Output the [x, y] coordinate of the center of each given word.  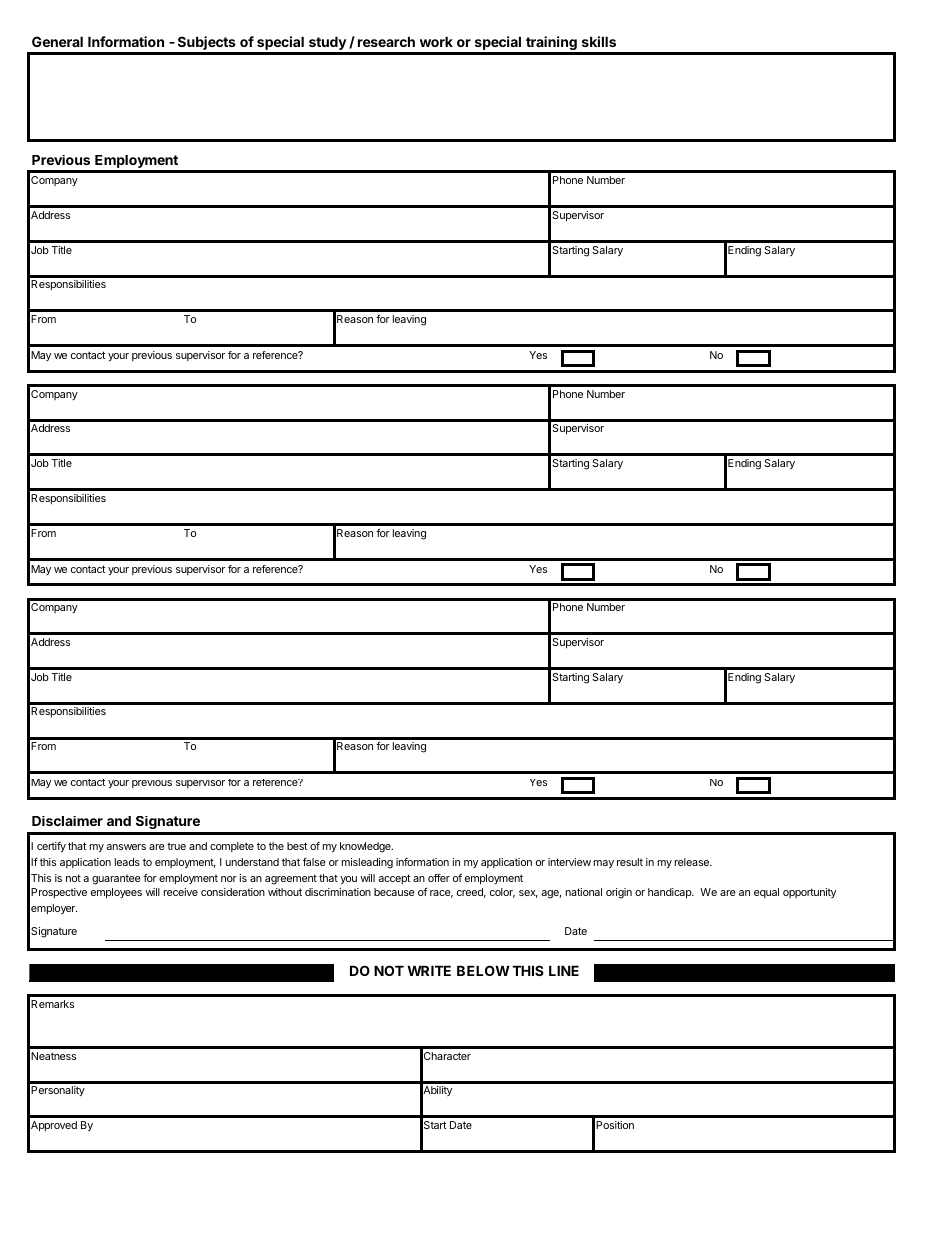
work [436, 41]
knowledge [366, 847]
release [693, 862]
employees [116, 893]
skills [599, 41]
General [57, 41]
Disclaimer [67, 821]
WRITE [429, 970]
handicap [671, 893]
